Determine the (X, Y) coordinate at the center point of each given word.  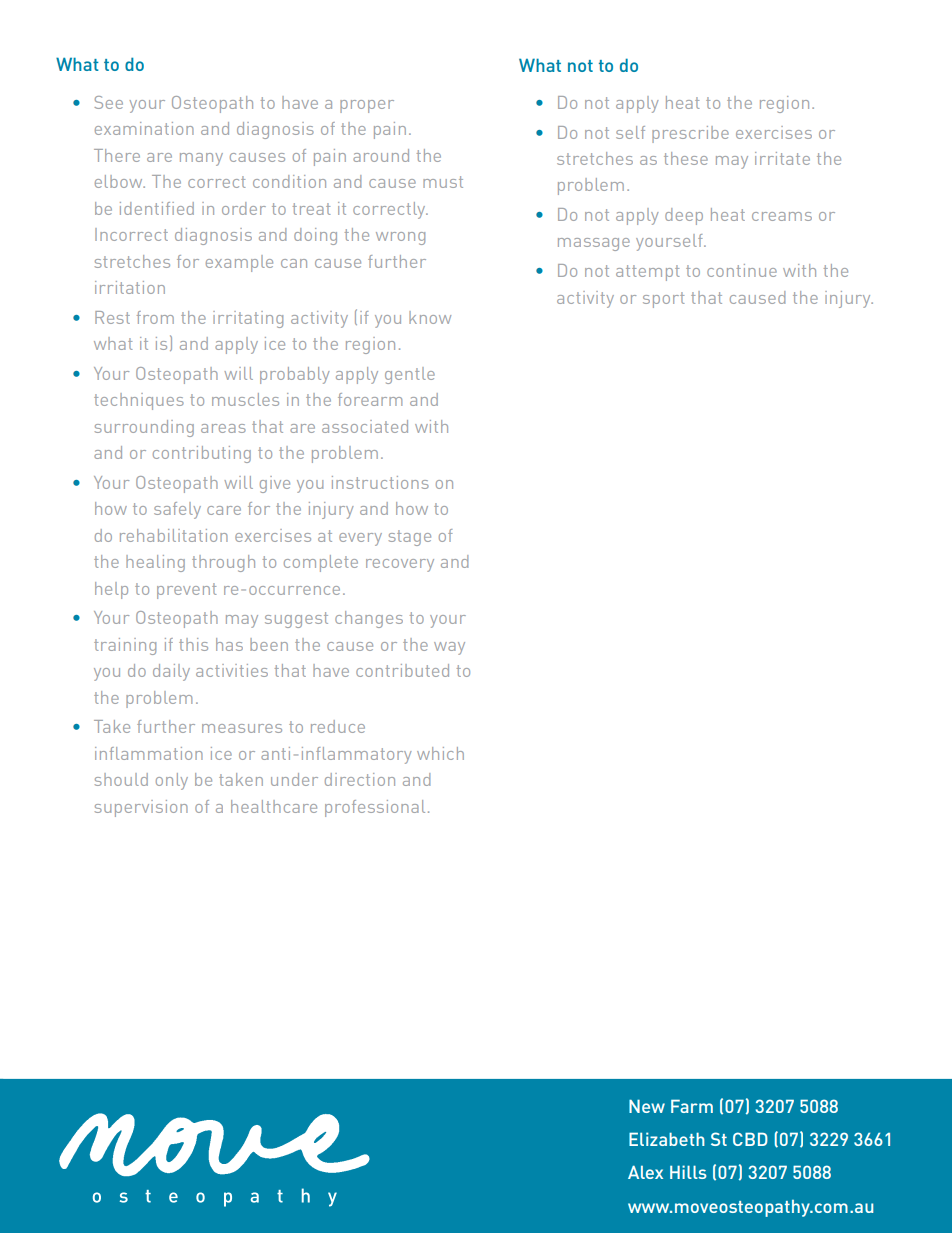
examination (144, 128)
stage (410, 538)
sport (664, 300)
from (155, 317)
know (430, 317)
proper (367, 106)
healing (155, 563)
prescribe (690, 134)
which (440, 753)
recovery (400, 565)
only (172, 781)
